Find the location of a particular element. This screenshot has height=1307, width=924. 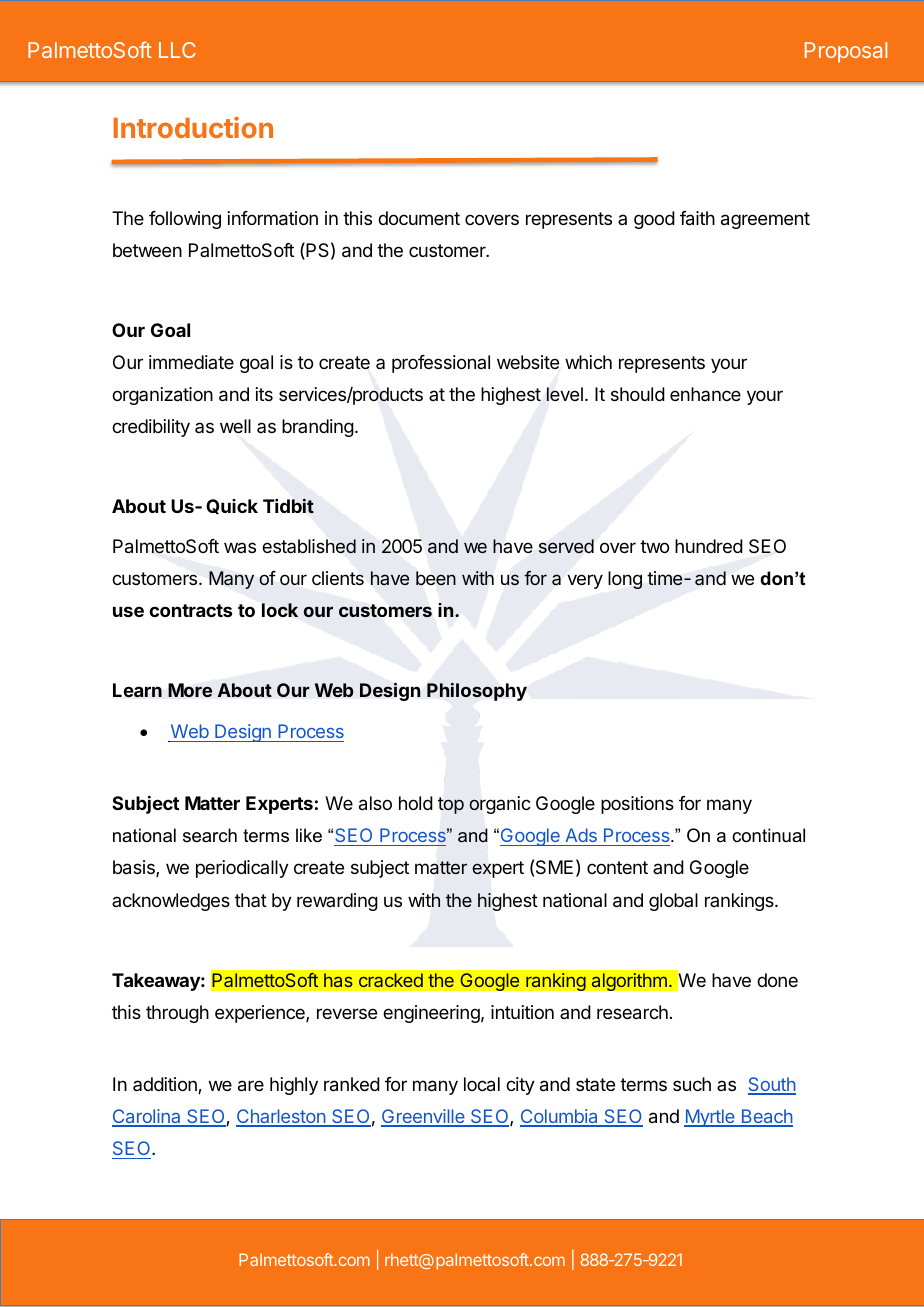

contracts is located at coordinates (190, 610).
